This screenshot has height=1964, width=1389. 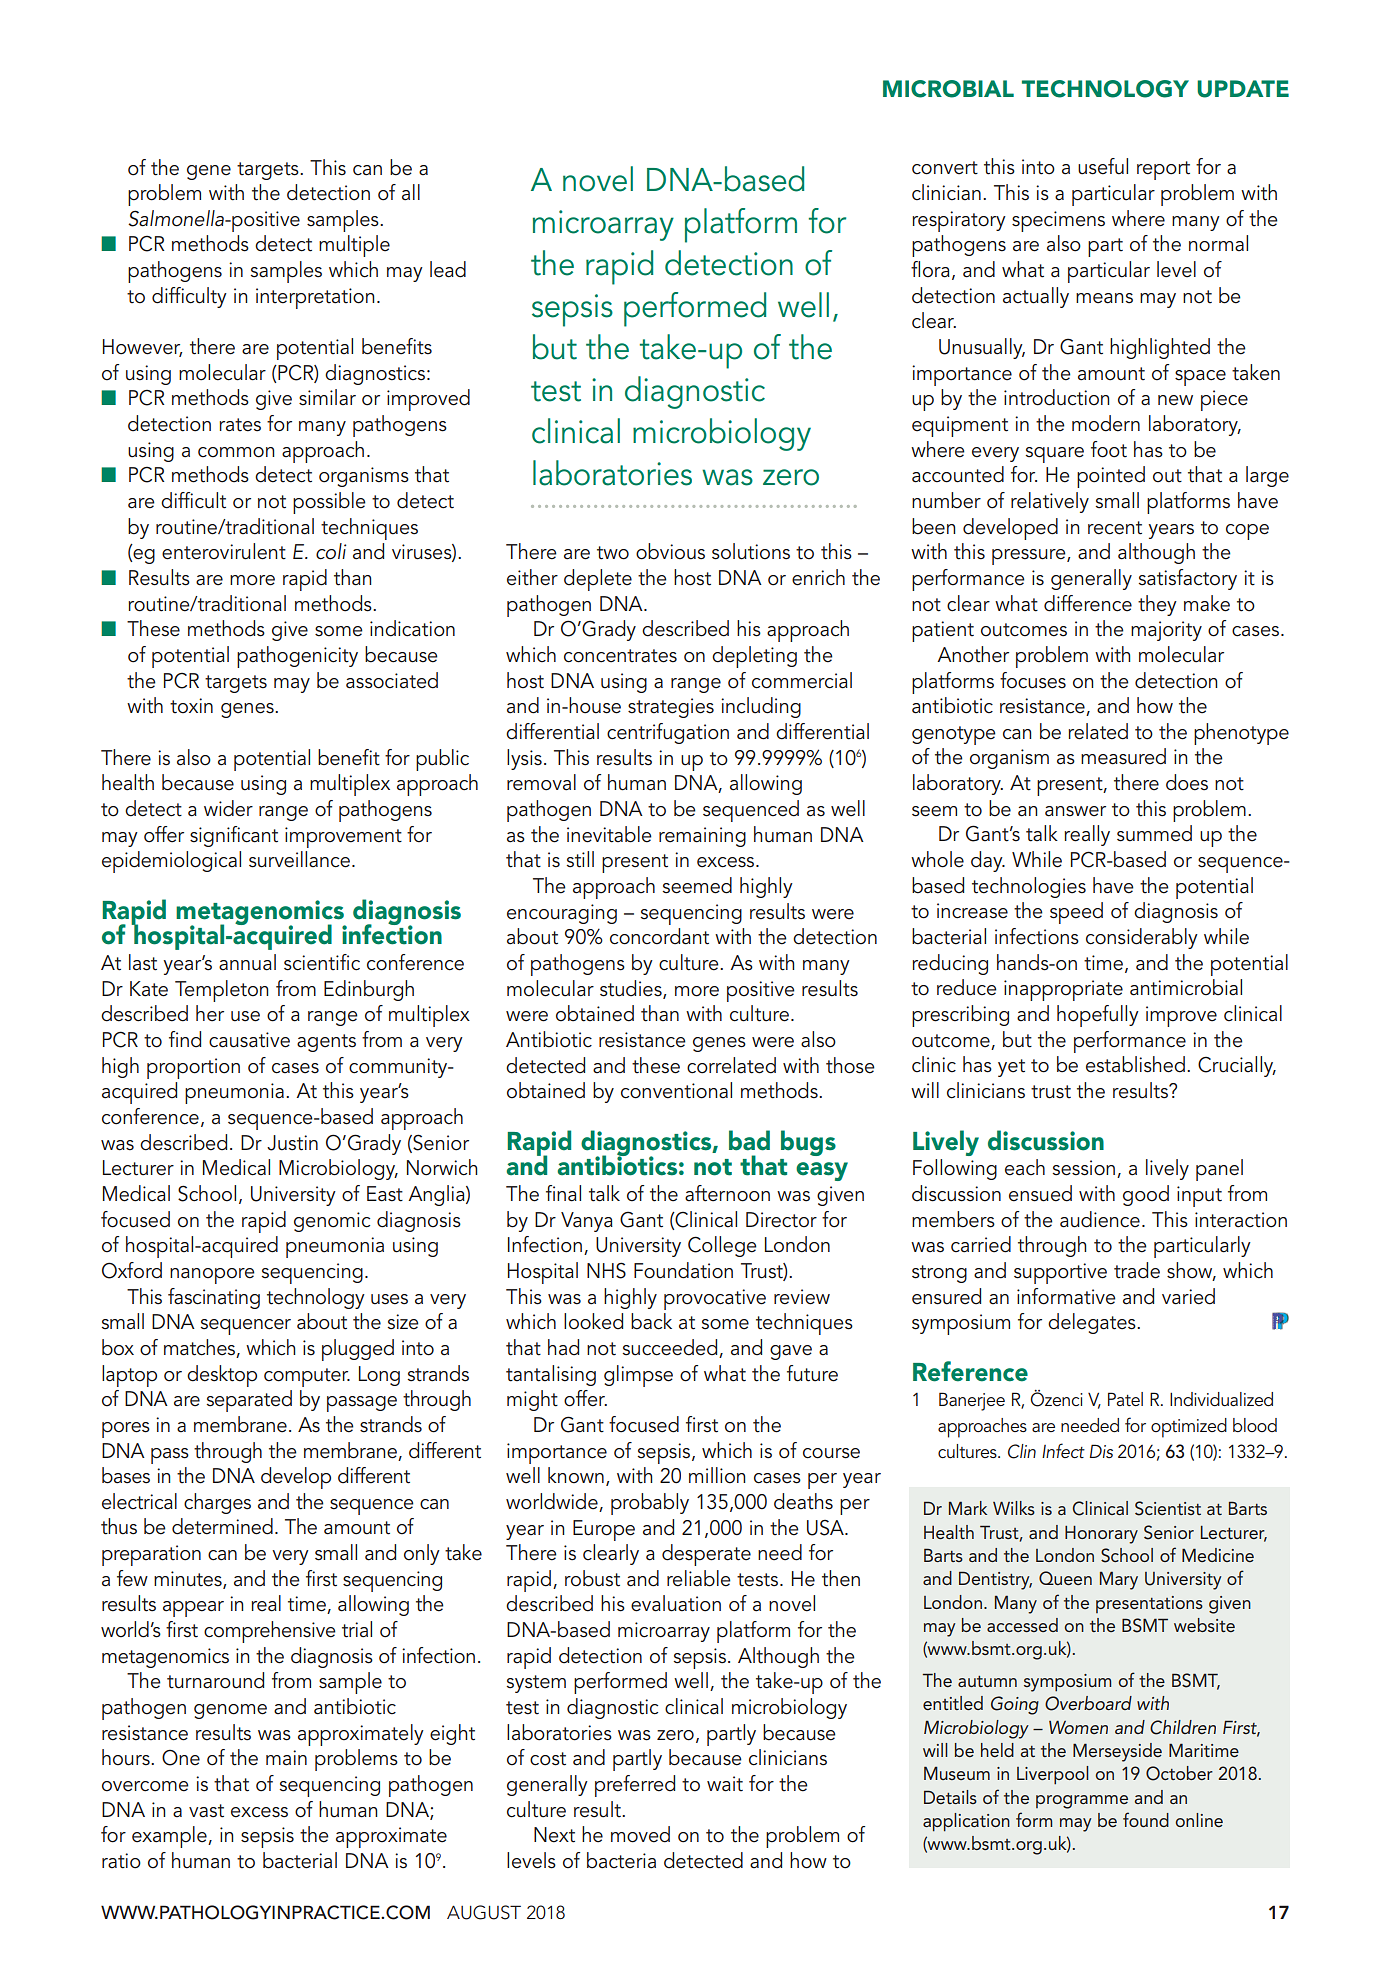 What do you see at coordinates (1103, 166) in the screenshot?
I see `useful` at bounding box center [1103, 166].
